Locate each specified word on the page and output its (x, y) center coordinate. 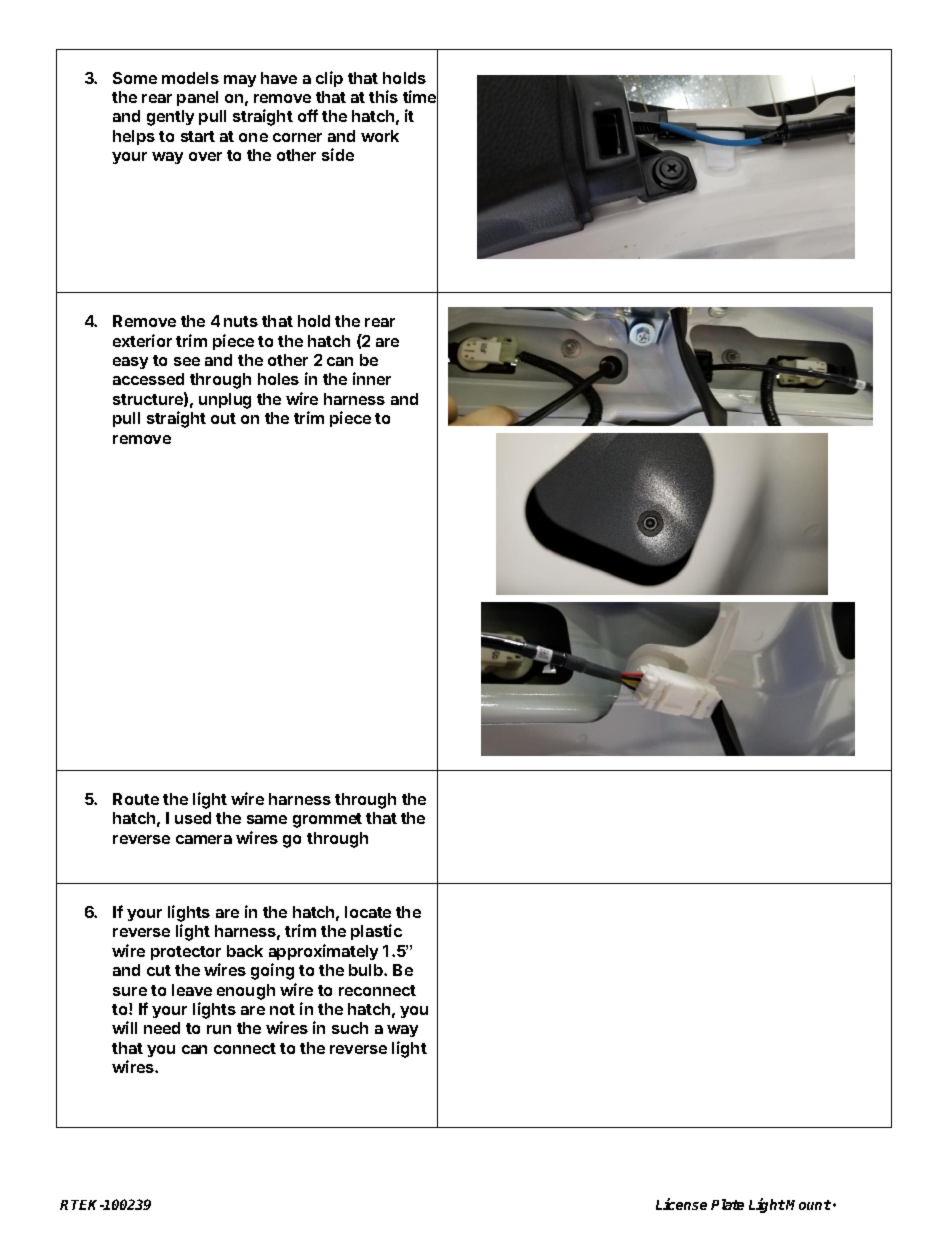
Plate (727, 1204)
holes (278, 379)
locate (368, 912)
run (219, 1029)
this (383, 96)
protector (186, 953)
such (350, 1028)
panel (197, 98)
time (420, 97)
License (681, 1204)
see (187, 361)
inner (372, 378)
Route (136, 799)
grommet (327, 820)
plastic (376, 932)
